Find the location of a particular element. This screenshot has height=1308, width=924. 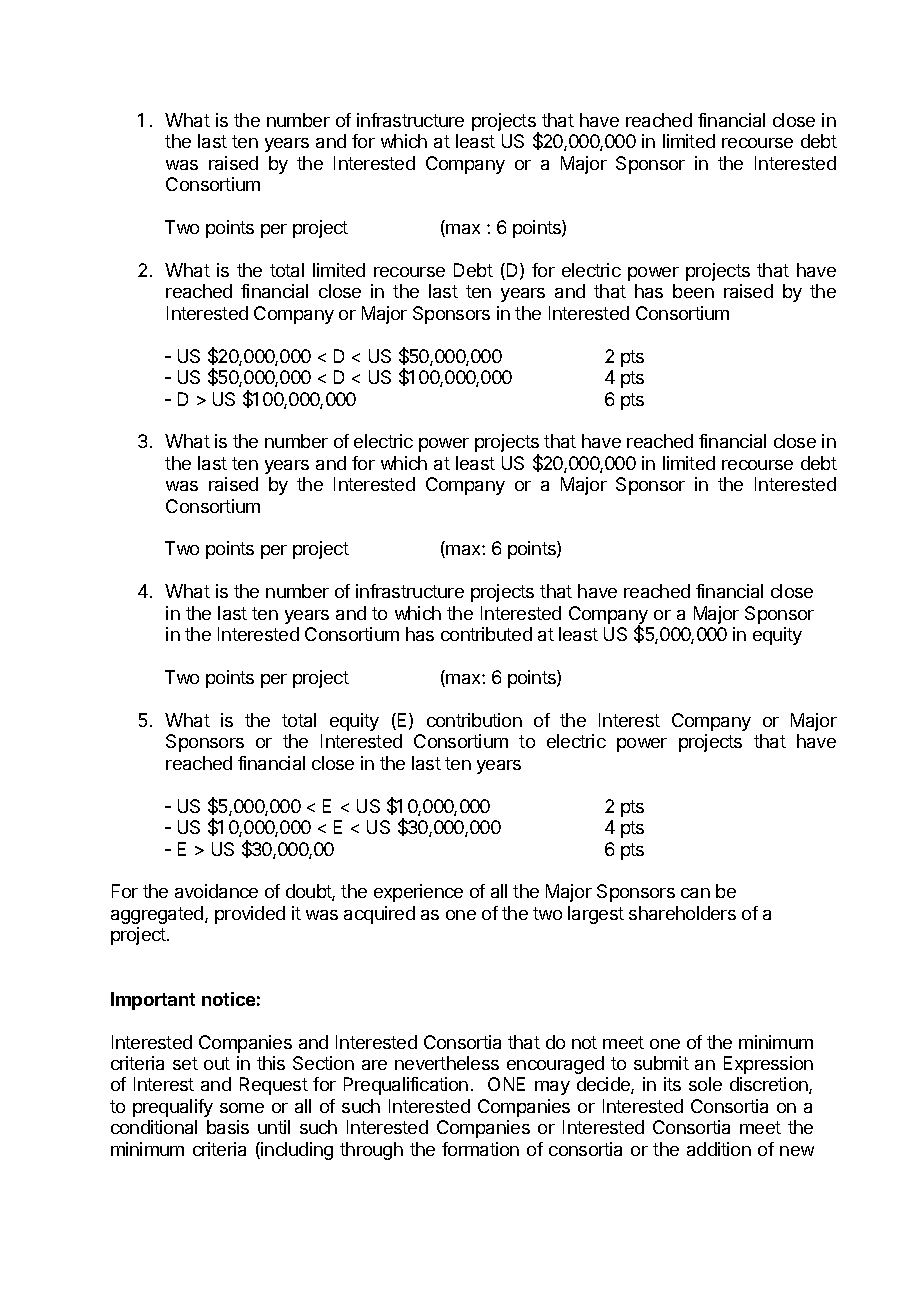

basis is located at coordinates (228, 1127).
